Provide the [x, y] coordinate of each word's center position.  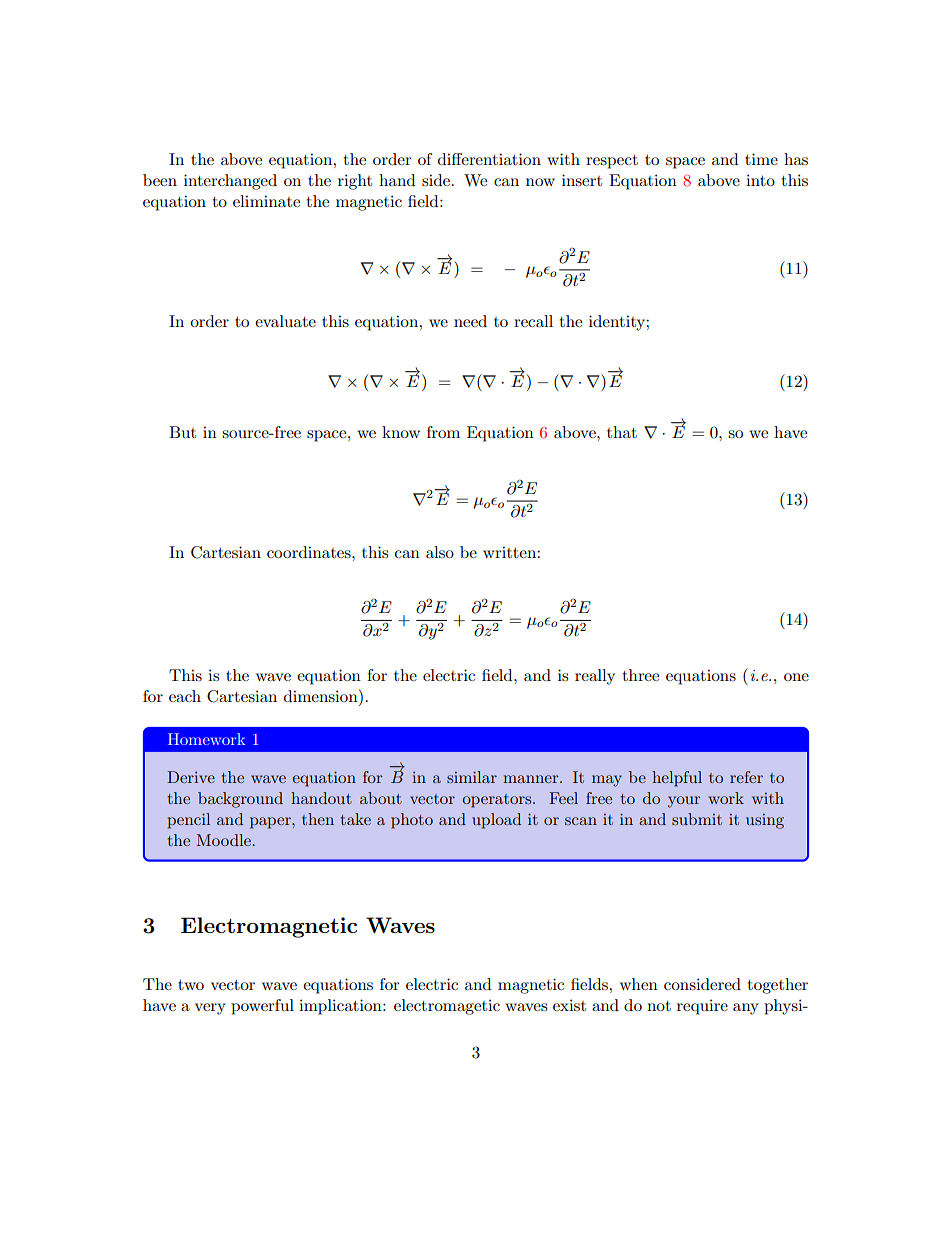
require [702, 1007]
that [622, 432]
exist [569, 1005]
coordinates [310, 552]
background [240, 800]
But [182, 432]
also [440, 552]
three [640, 675]
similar [472, 777]
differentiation [489, 159]
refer [746, 777]
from [443, 432]
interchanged [230, 182]
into [760, 180]
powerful [262, 1007]
